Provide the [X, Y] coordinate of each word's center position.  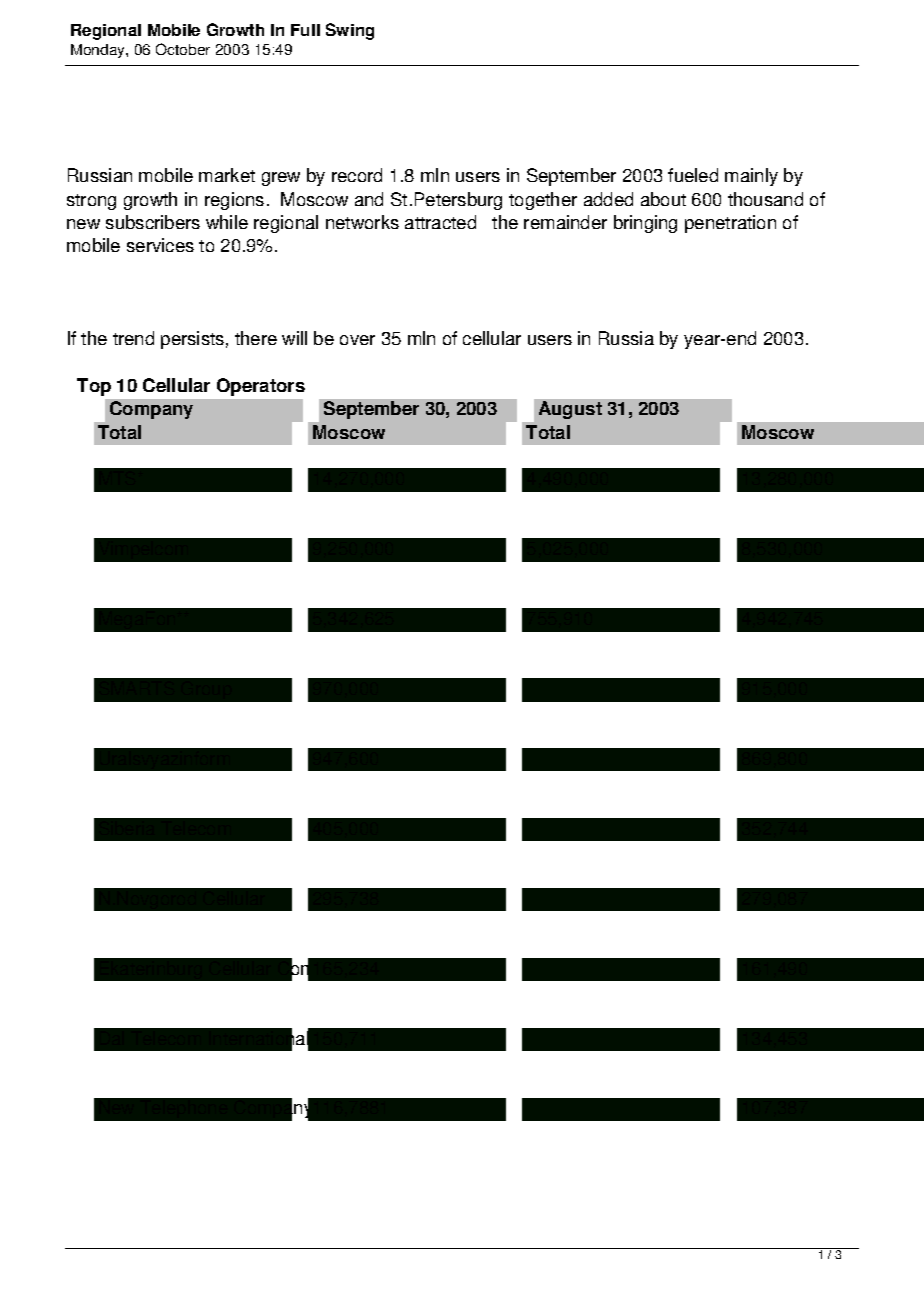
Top [94, 387]
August [570, 410]
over [357, 340]
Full [305, 30]
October [183, 49]
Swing [350, 31]
